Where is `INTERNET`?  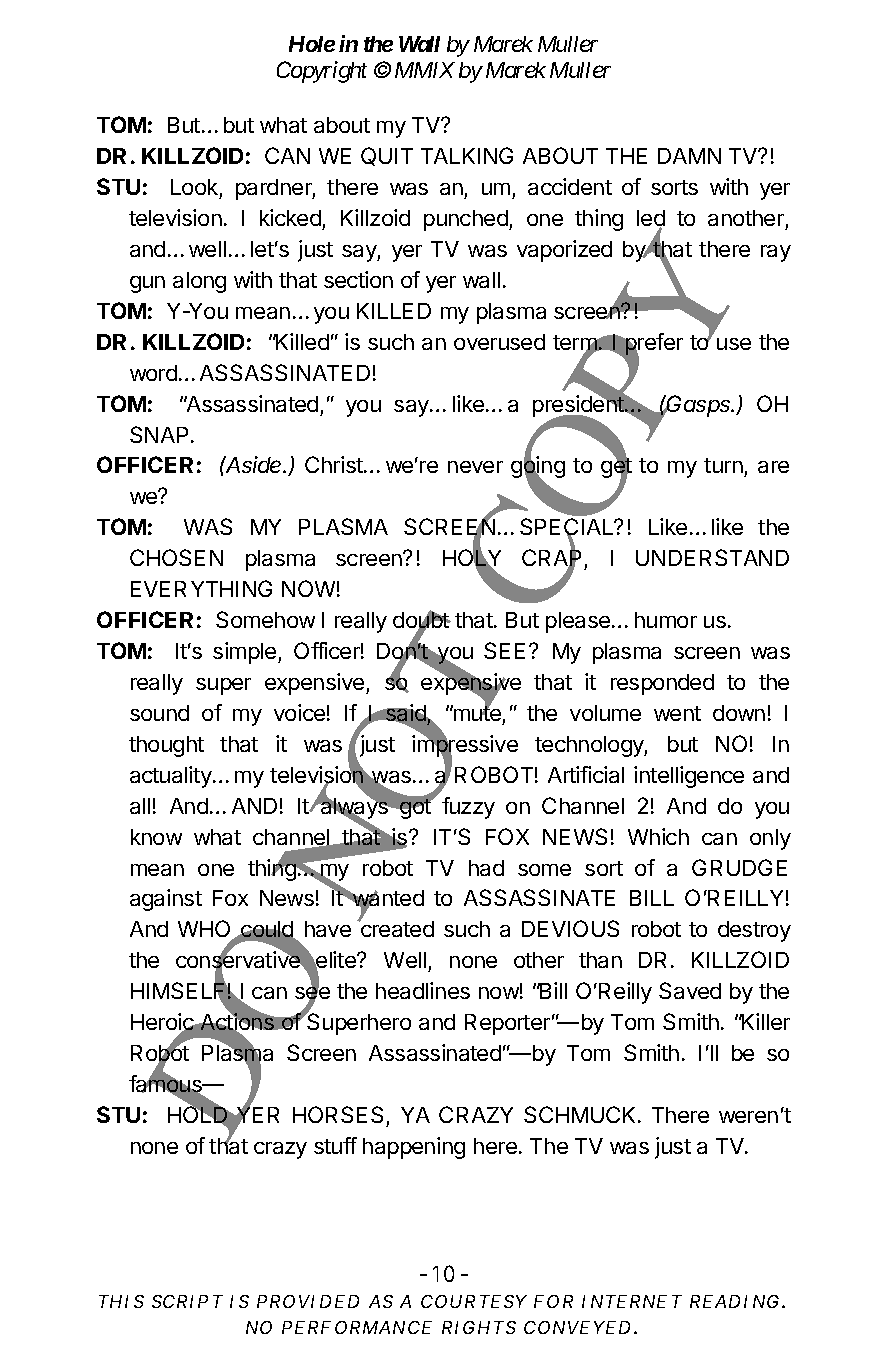 INTERNET is located at coordinates (632, 1301).
